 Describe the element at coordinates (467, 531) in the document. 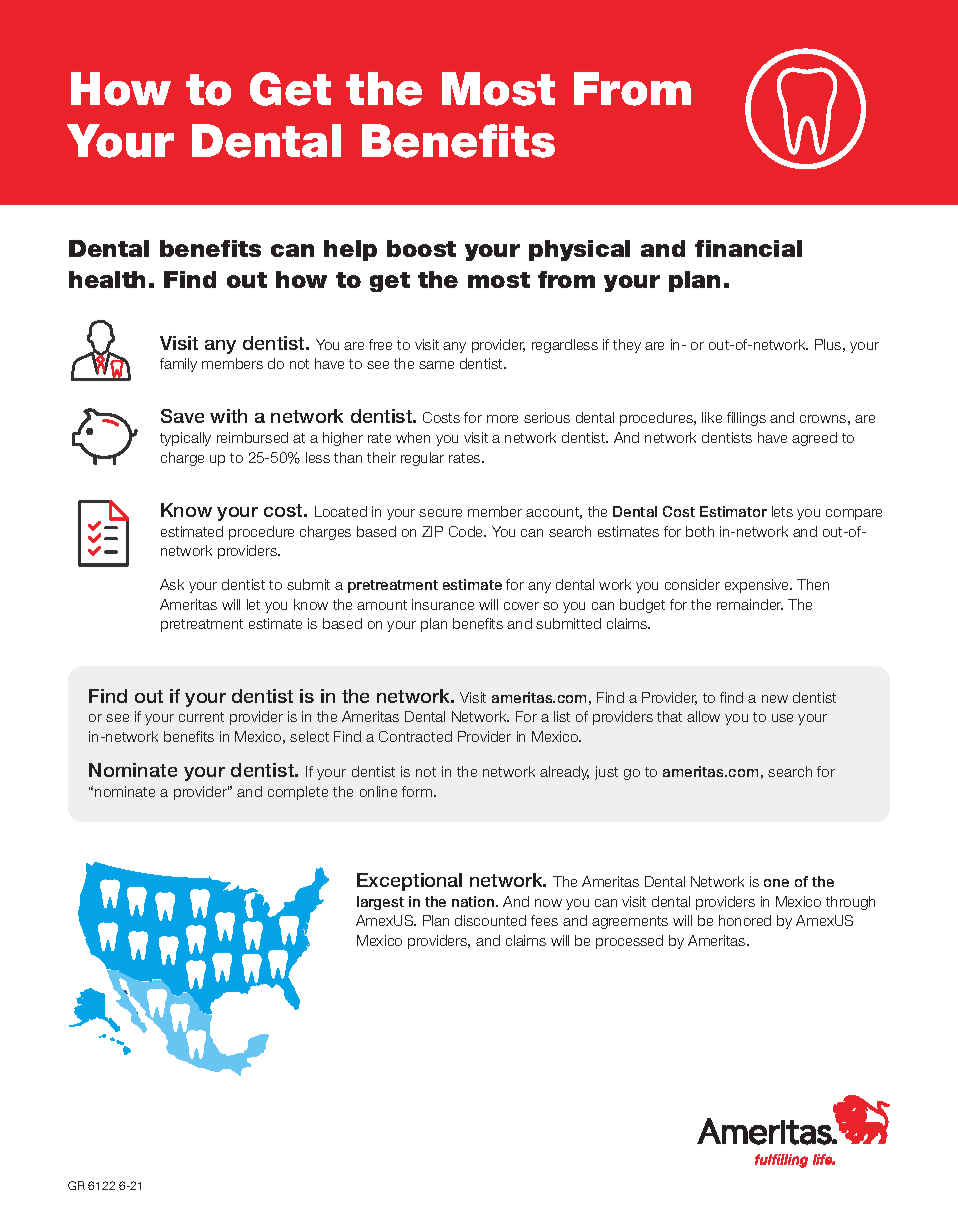

I see `Code` at that location.
